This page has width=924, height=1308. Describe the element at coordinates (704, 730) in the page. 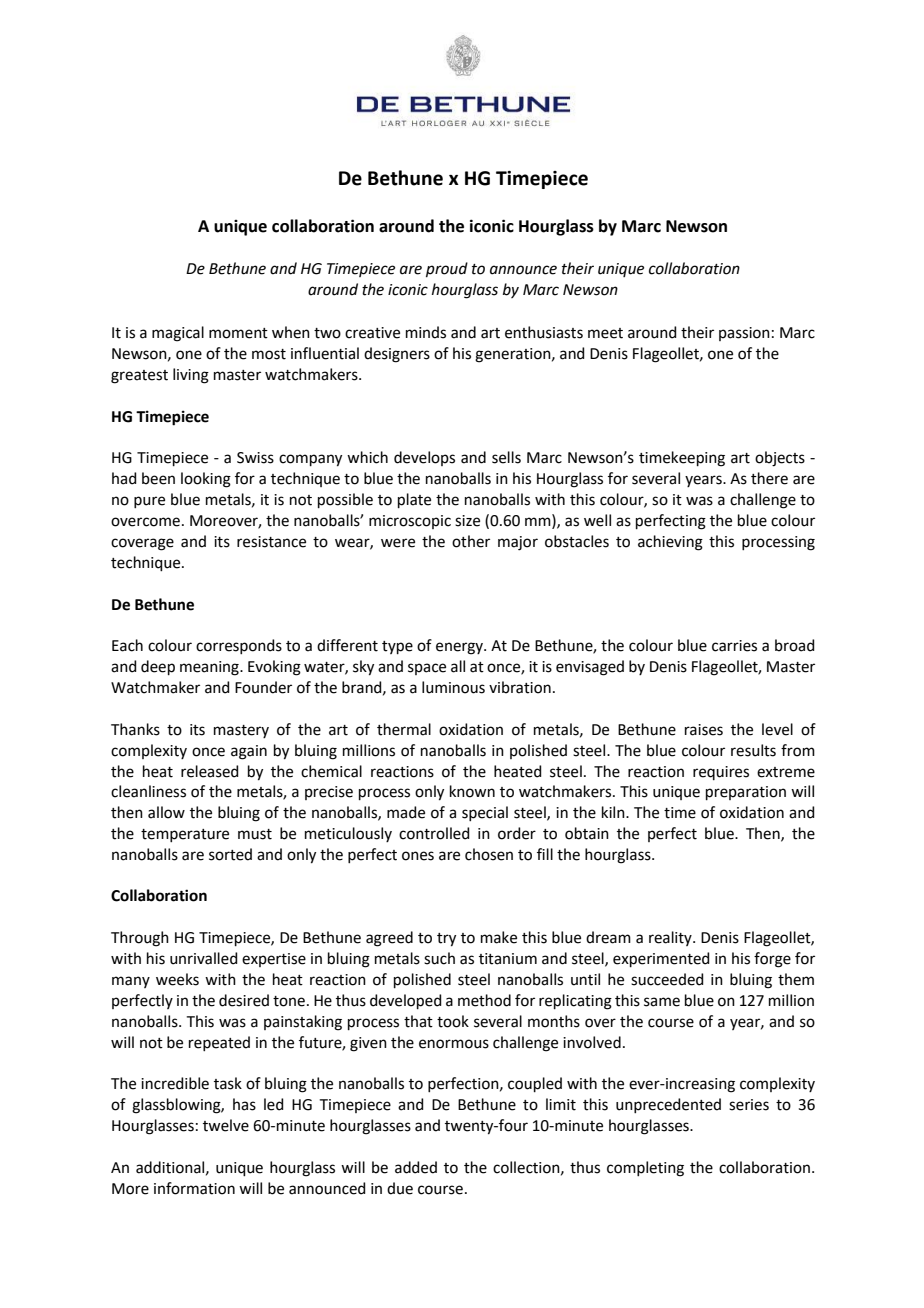

I see `raises` at that location.
